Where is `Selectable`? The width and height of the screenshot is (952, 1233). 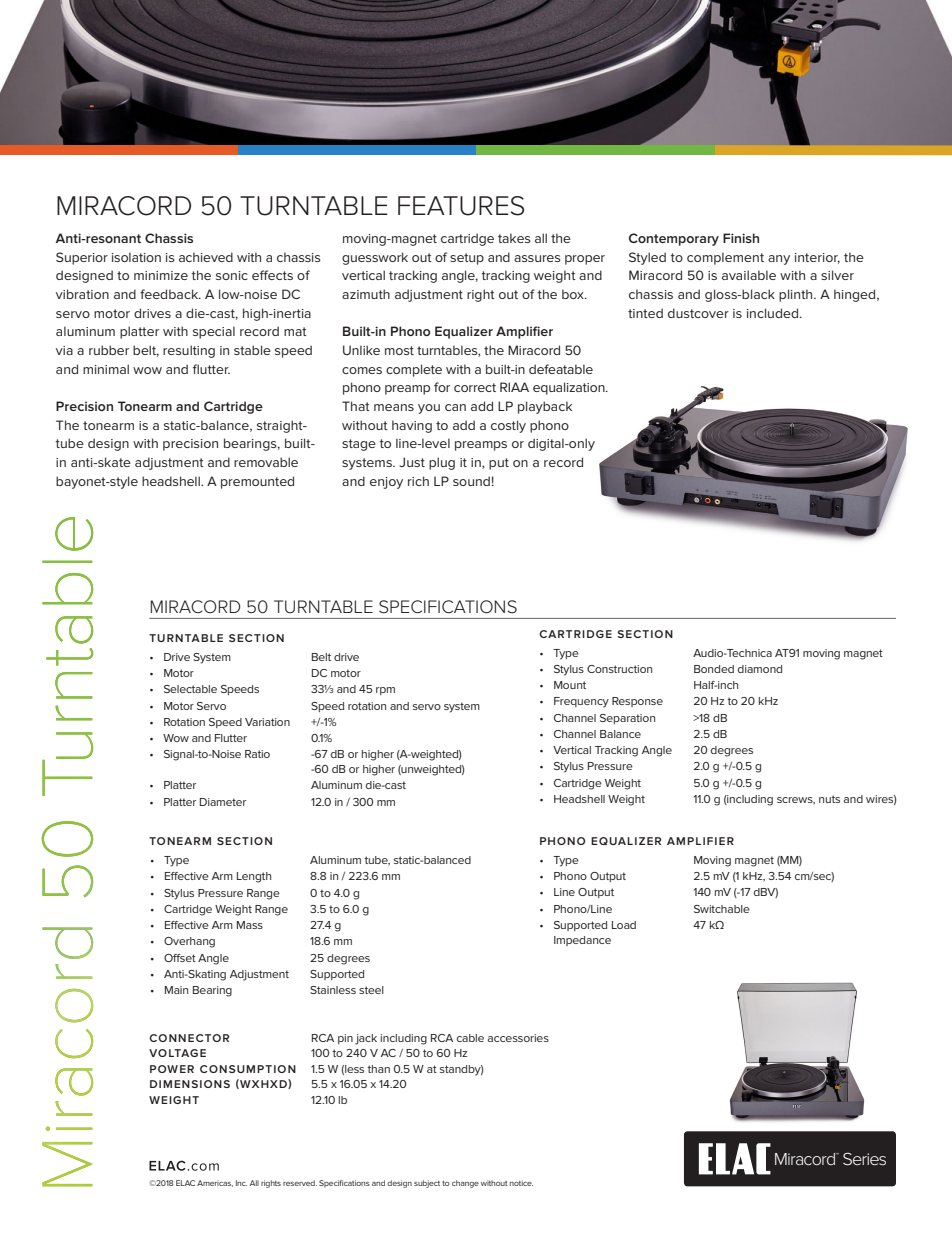
Selectable is located at coordinates (190, 689).
